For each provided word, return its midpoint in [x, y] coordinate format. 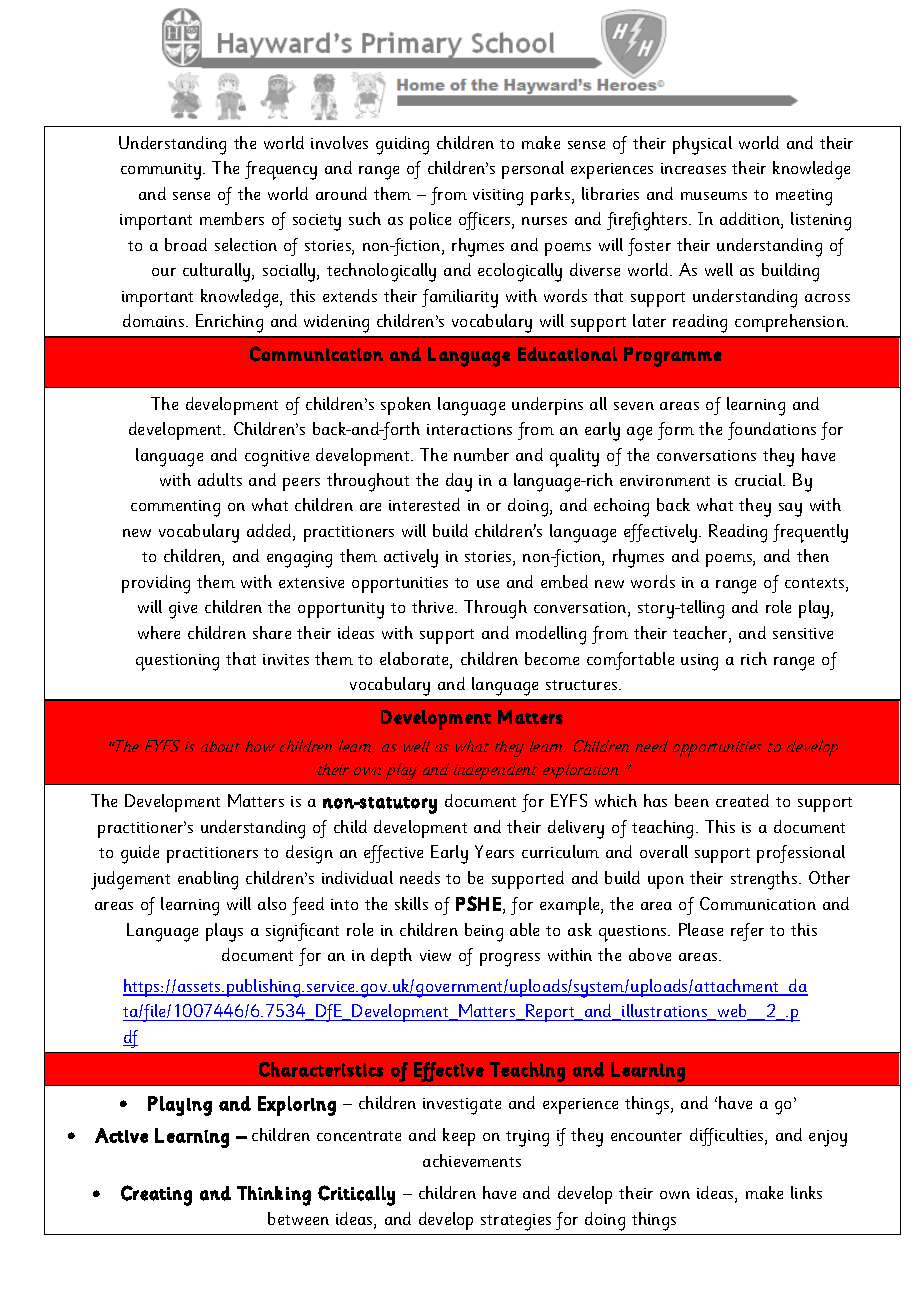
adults [220, 479]
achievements [472, 1160]
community [162, 171]
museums [714, 196]
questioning [177, 662]
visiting [498, 197]
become [552, 658]
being [484, 932]
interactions [469, 429]
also [272, 903]
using [699, 662]
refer [747, 932]
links [806, 1192]
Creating [156, 1195]
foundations [772, 431]
